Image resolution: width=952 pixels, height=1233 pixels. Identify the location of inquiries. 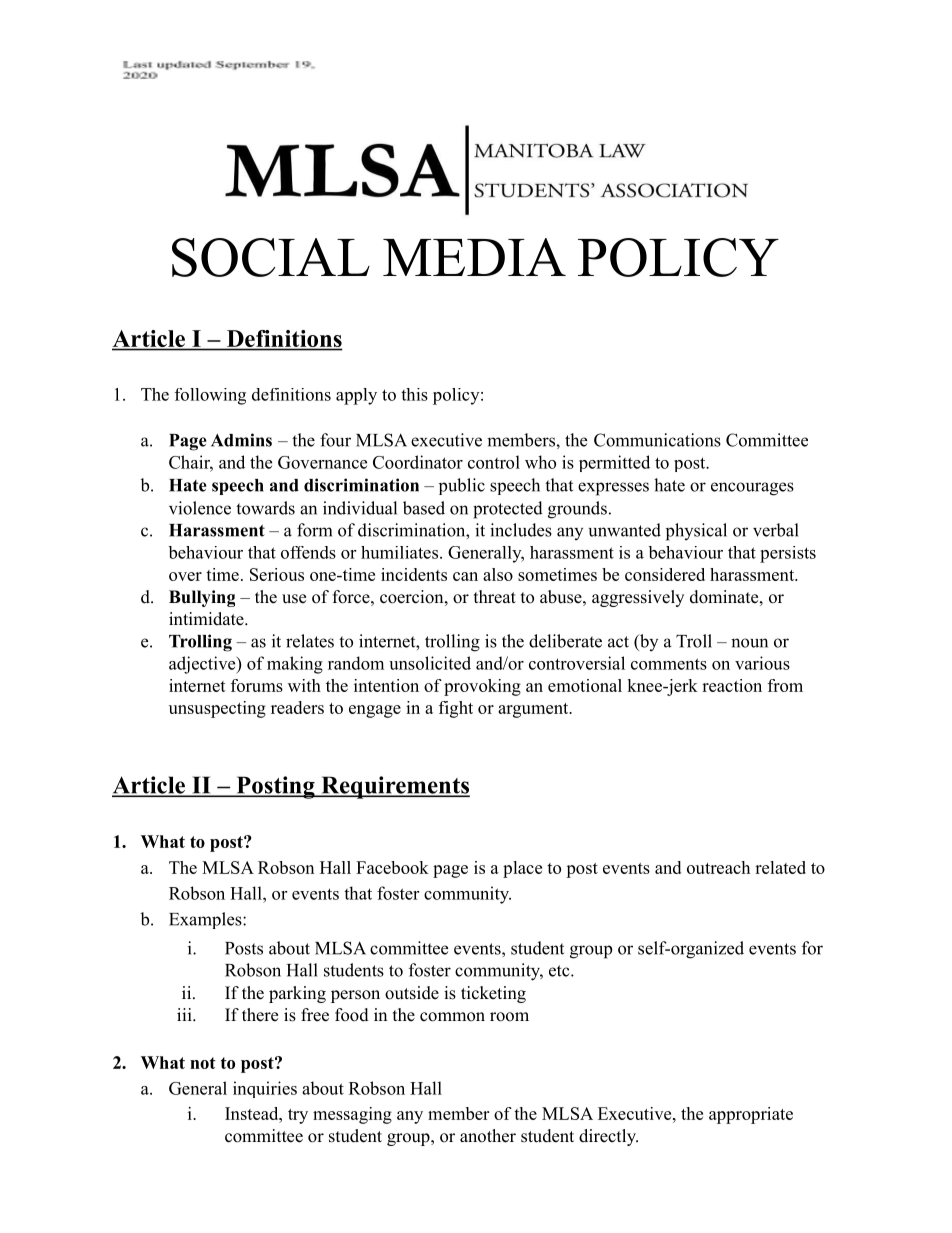
(265, 1089).
